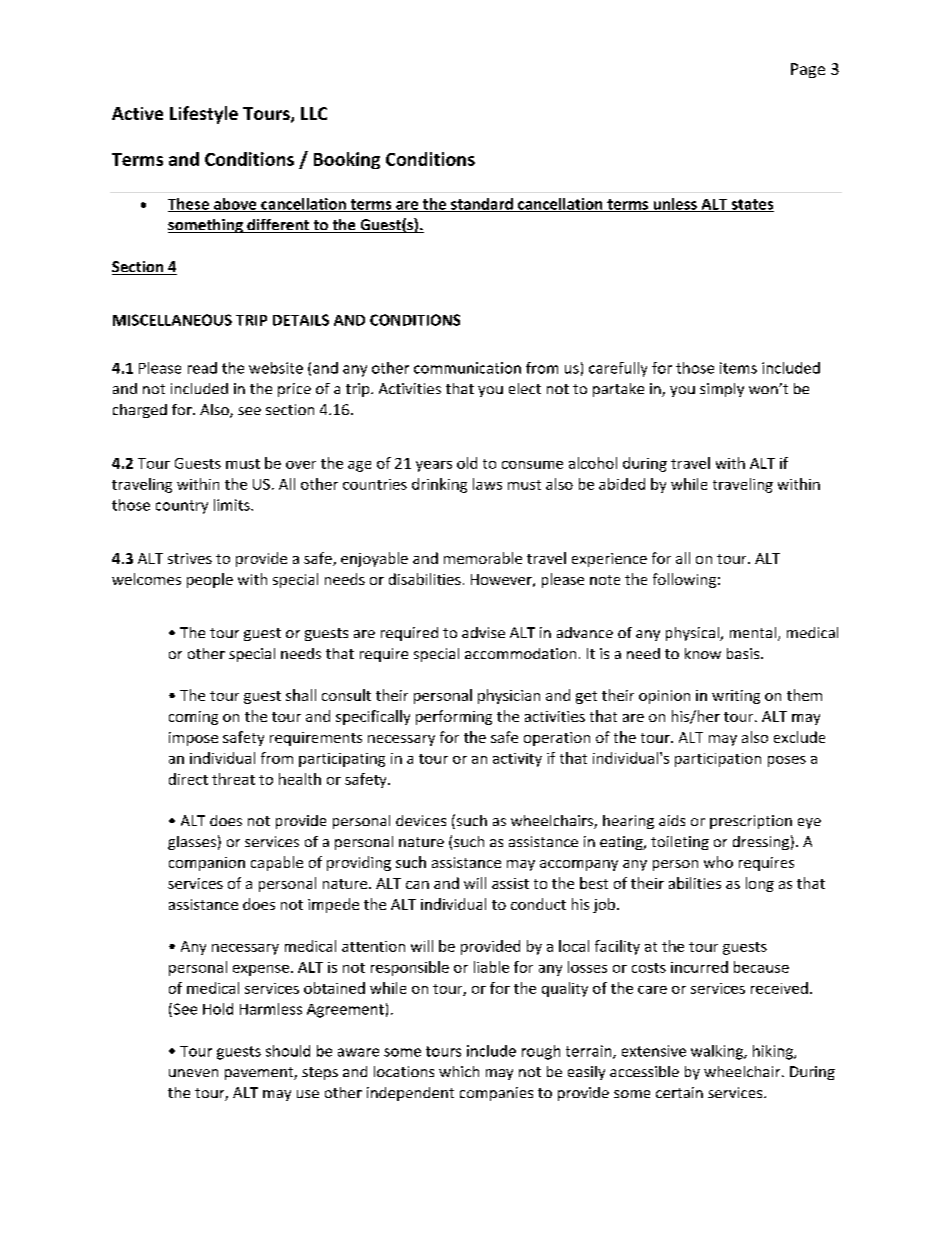  I want to click on which, so click(459, 1071).
